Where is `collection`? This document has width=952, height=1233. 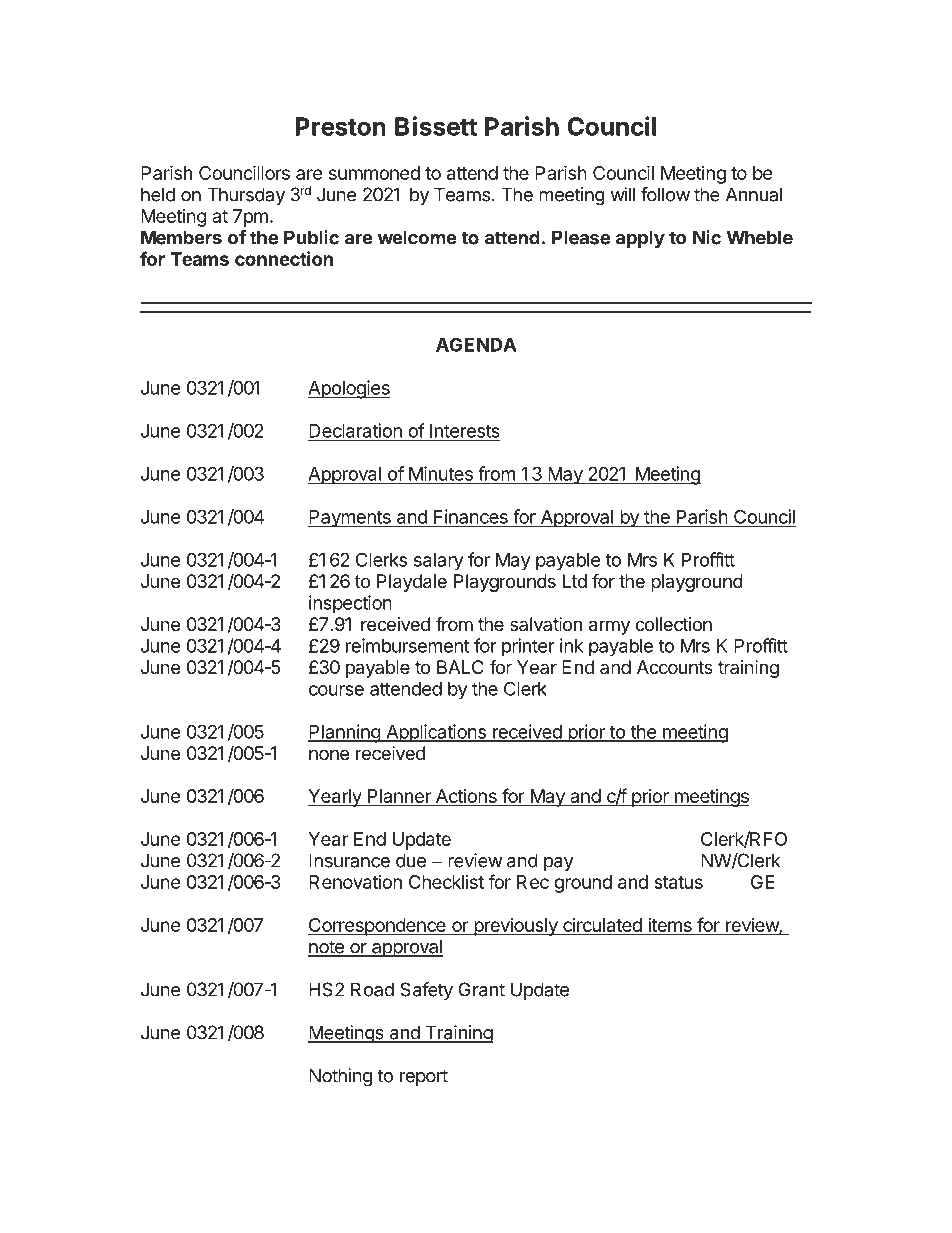 collection is located at coordinates (673, 624).
